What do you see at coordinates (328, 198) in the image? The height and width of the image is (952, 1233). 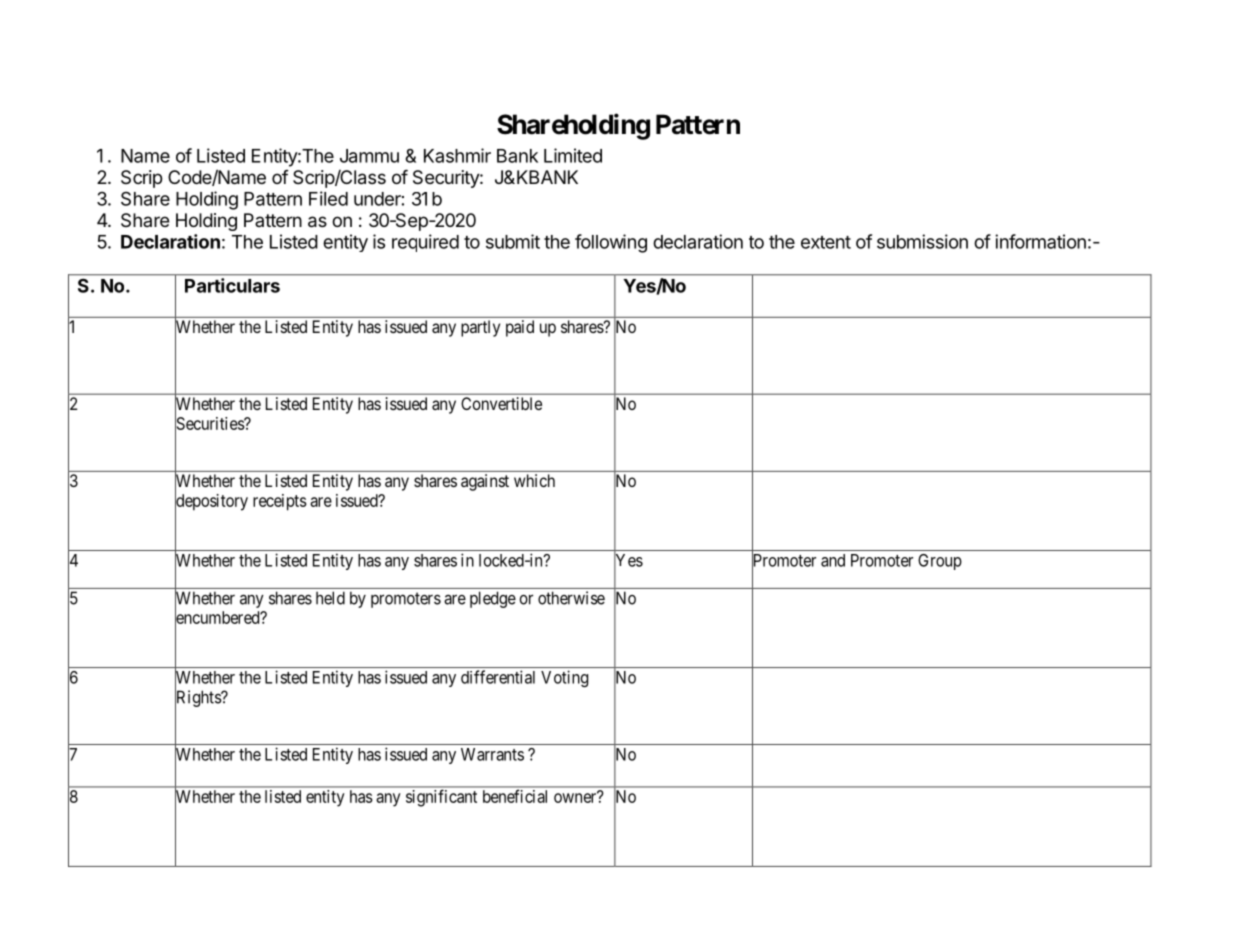 I see `Filed` at bounding box center [328, 198].
